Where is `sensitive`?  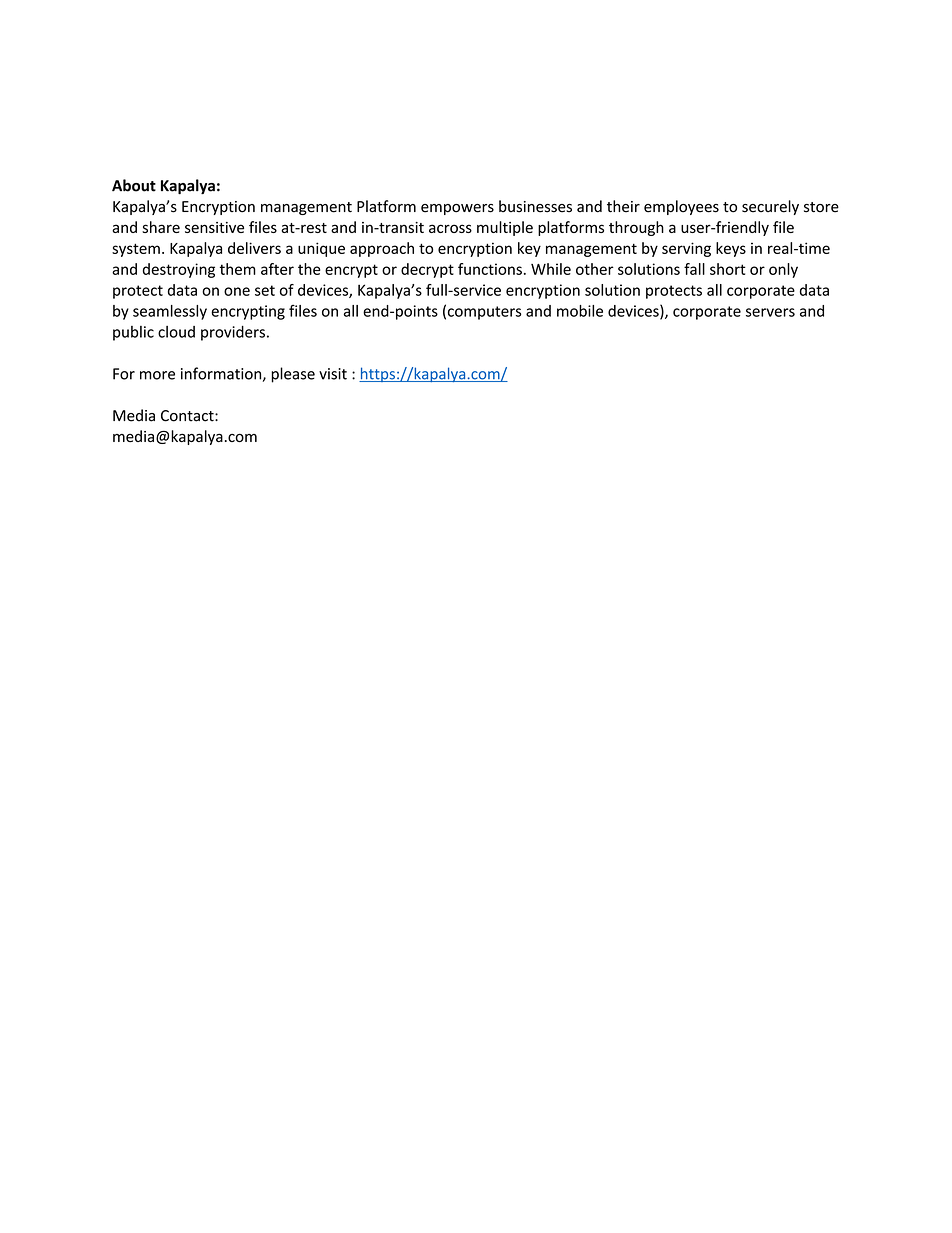
sensitive is located at coordinates (214, 227).
